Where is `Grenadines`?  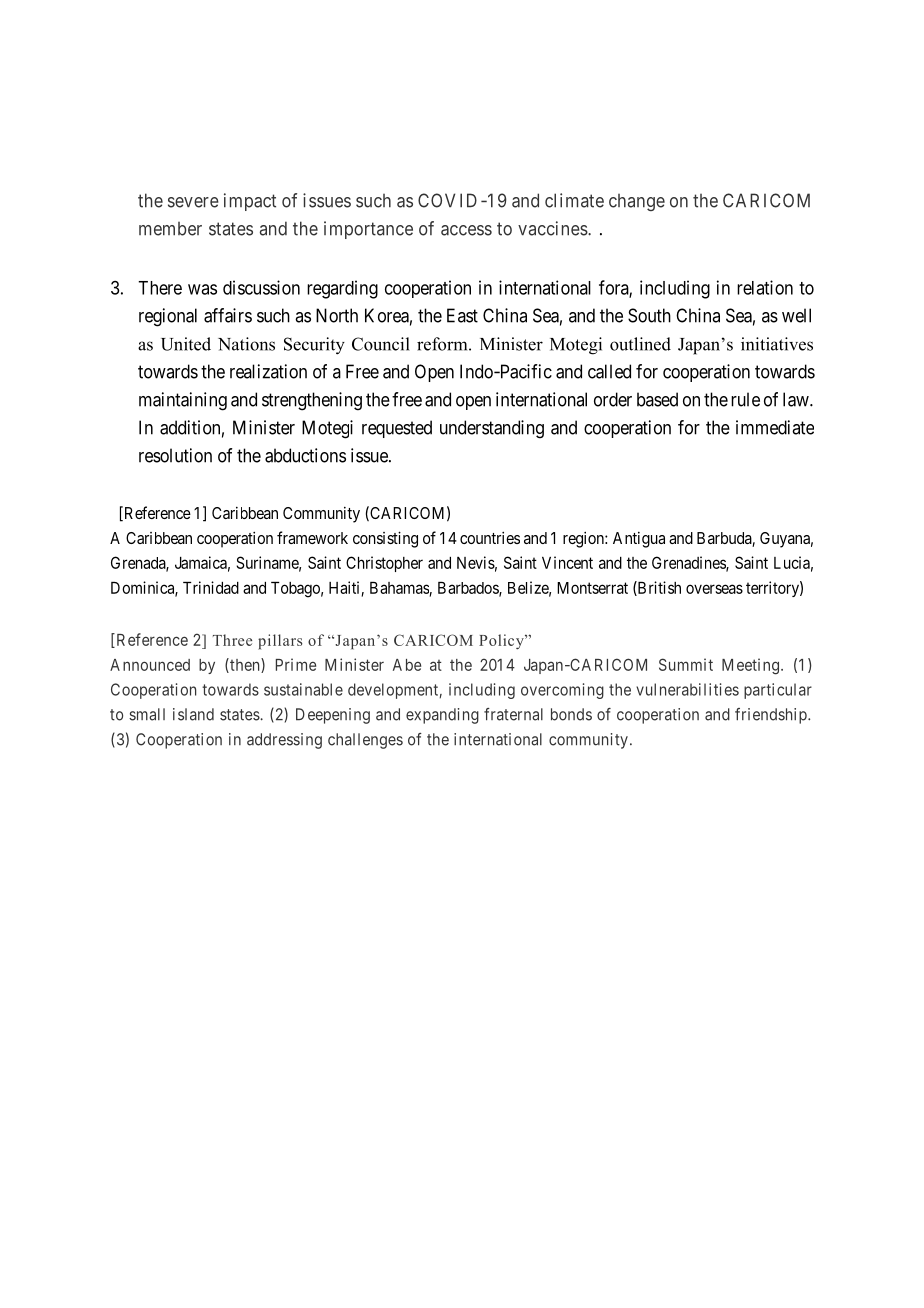
Grenadines is located at coordinates (689, 563).
